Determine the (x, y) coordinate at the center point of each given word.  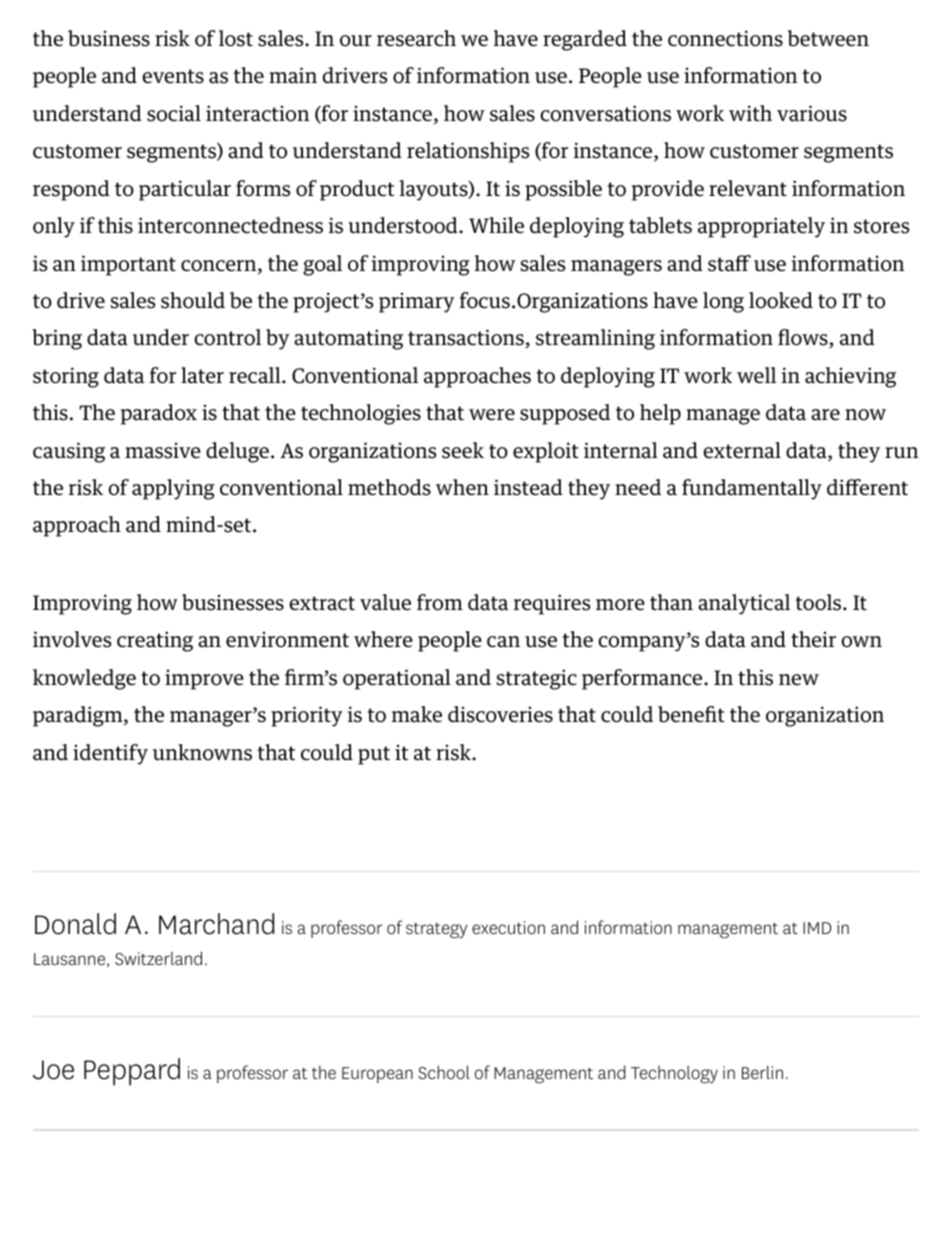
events (173, 76)
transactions (467, 338)
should (193, 300)
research (416, 38)
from (440, 602)
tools (819, 602)
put (374, 755)
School (444, 1072)
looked (781, 300)
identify (110, 754)
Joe (53, 1070)
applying (173, 489)
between (828, 38)
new (799, 680)
